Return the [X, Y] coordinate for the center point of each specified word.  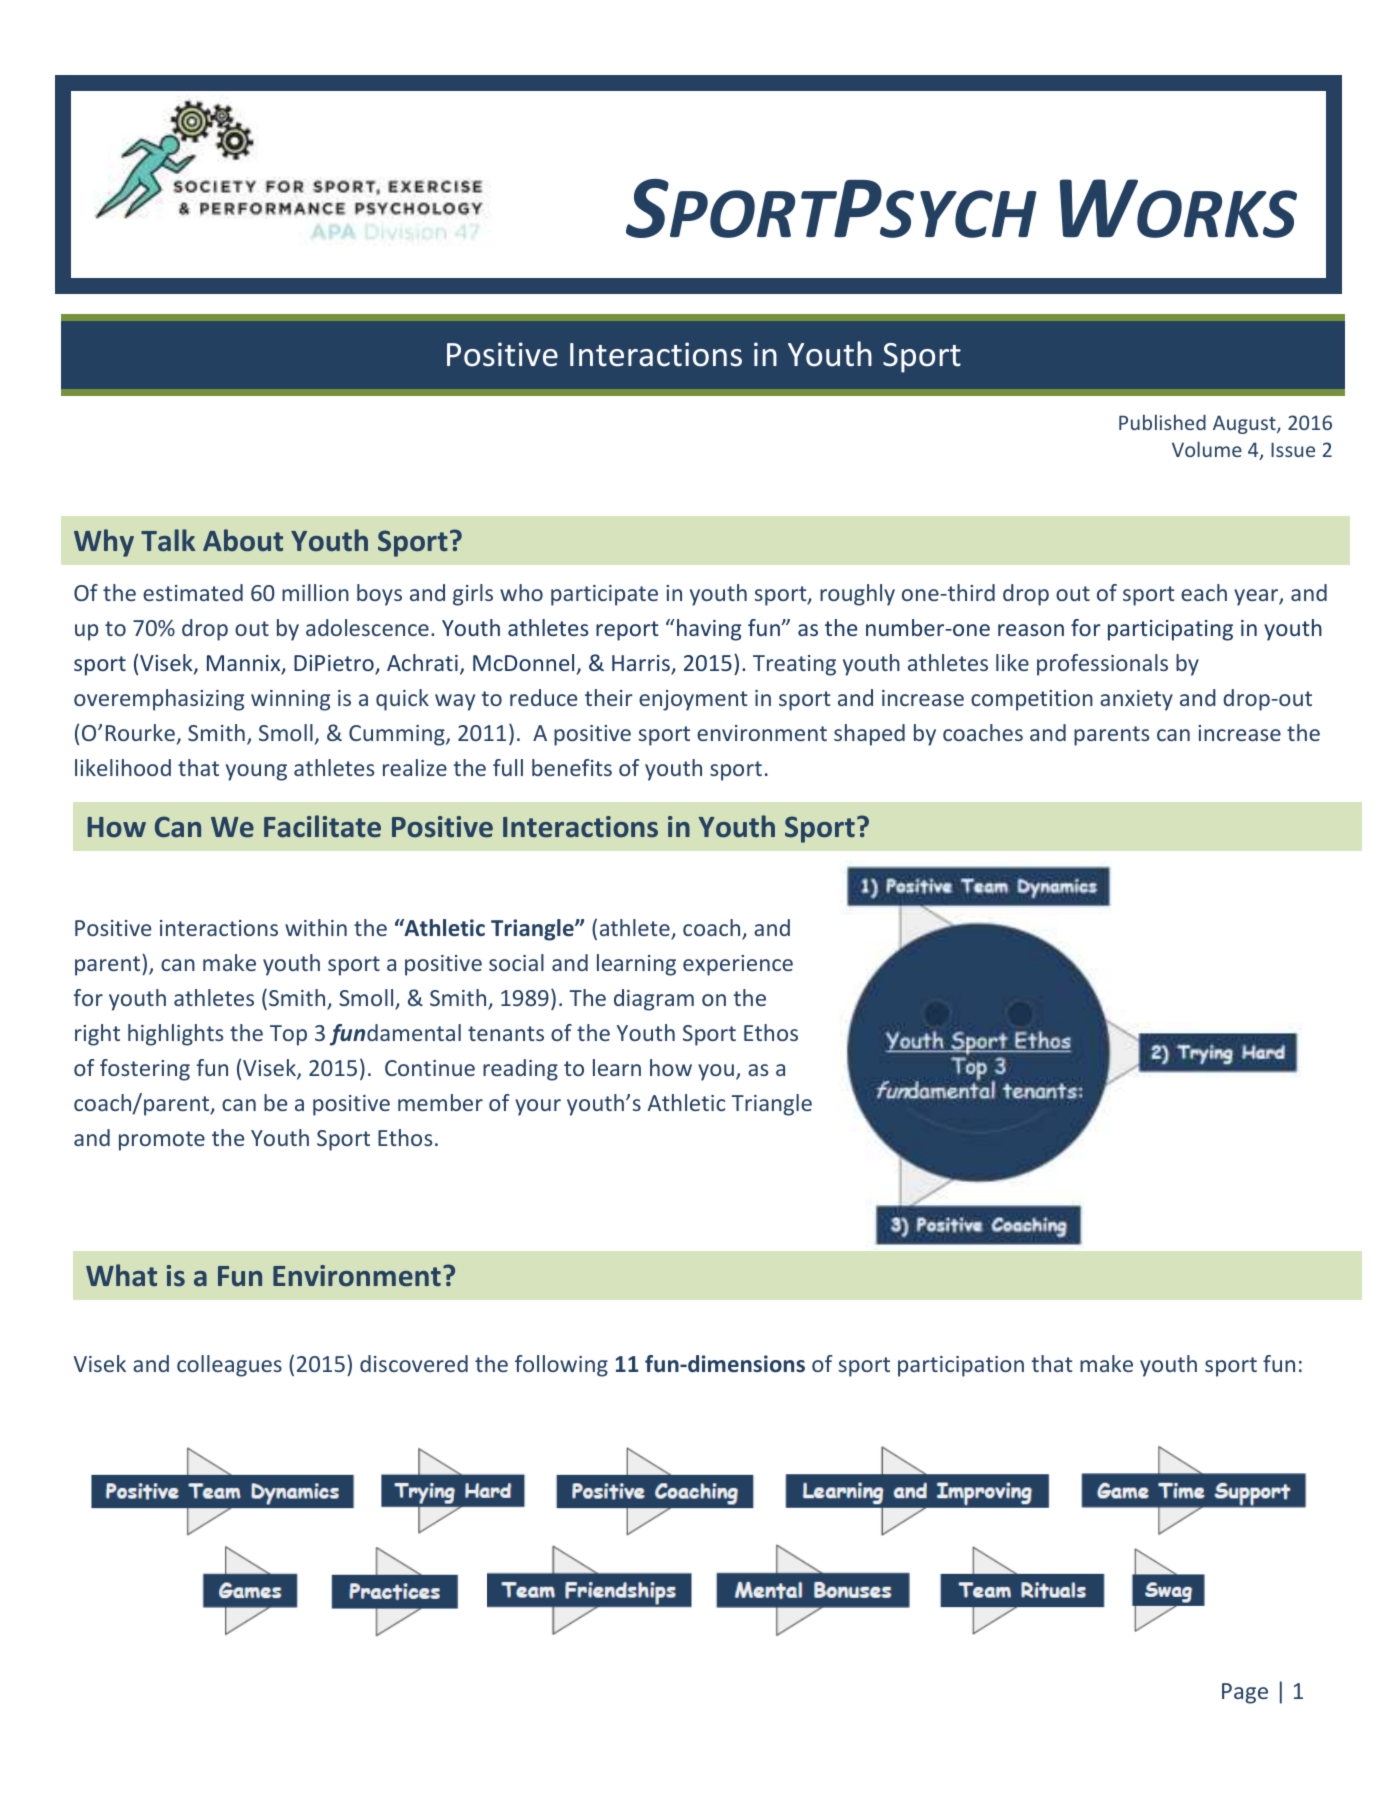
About [243, 540]
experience [738, 965]
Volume [1207, 449]
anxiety [1136, 700]
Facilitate [322, 826]
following [561, 1366]
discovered [414, 1363]
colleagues [229, 1366]
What [121, 1275]
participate [604, 595]
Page [1245, 1693]
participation [961, 1366]
